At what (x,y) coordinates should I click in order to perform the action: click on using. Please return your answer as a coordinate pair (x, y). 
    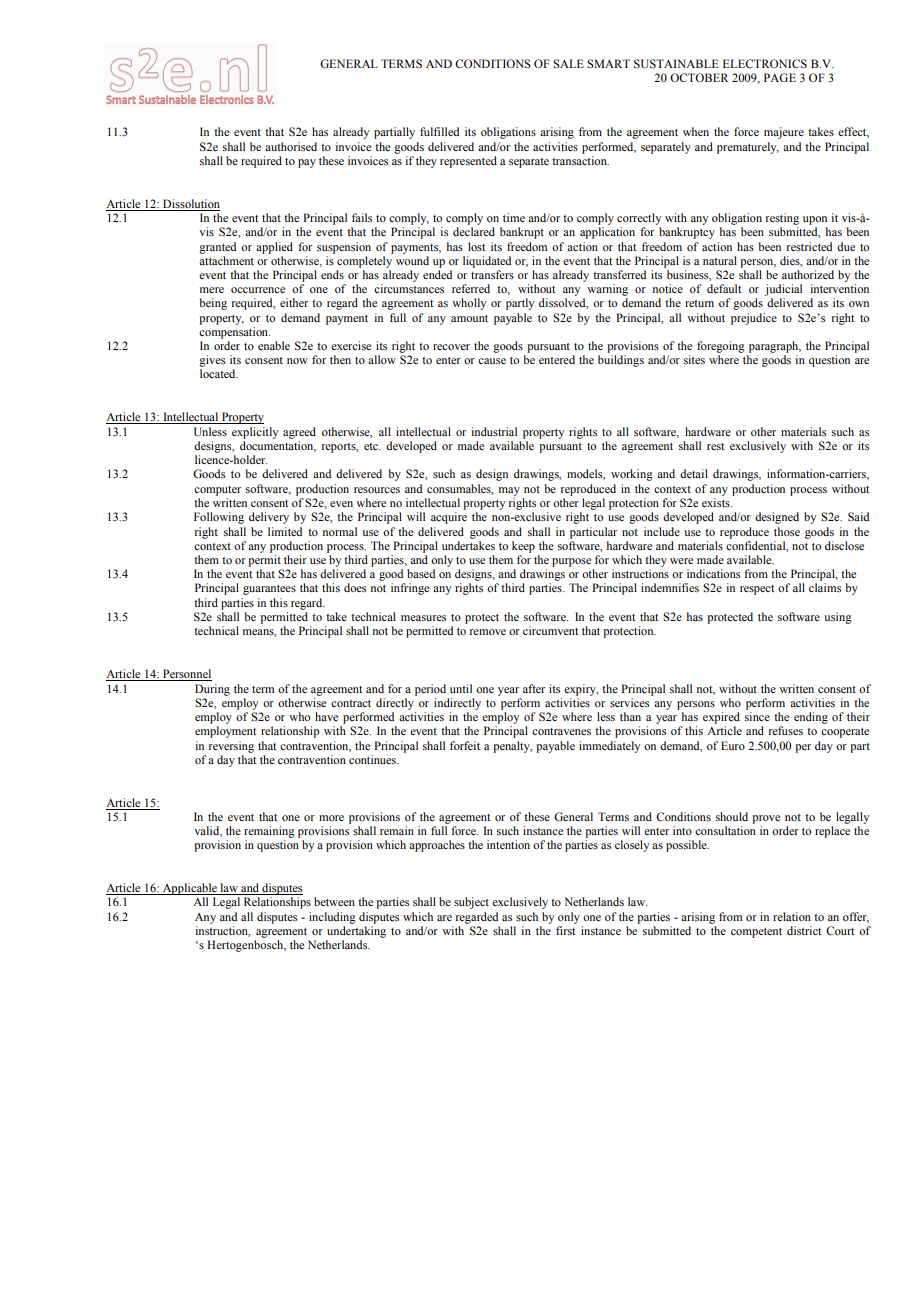
    Looking at the image, I should click on (838, 618).
